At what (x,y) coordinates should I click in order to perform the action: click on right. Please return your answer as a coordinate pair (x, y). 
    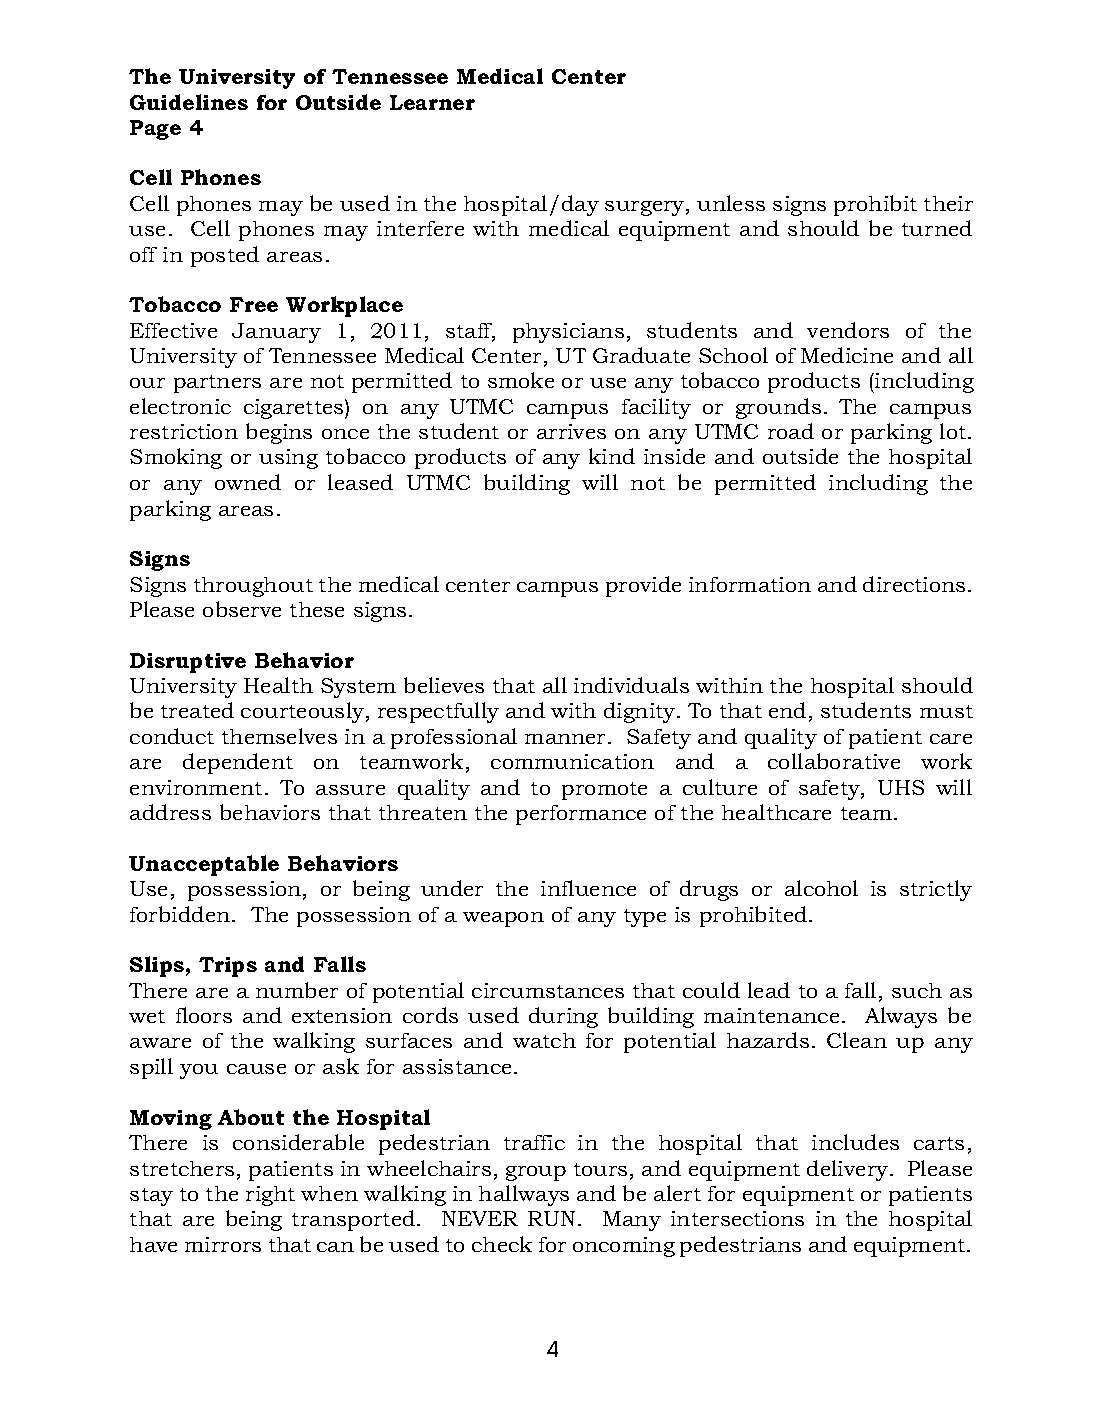
    Looking at the image, I should click on (270, 1196).
